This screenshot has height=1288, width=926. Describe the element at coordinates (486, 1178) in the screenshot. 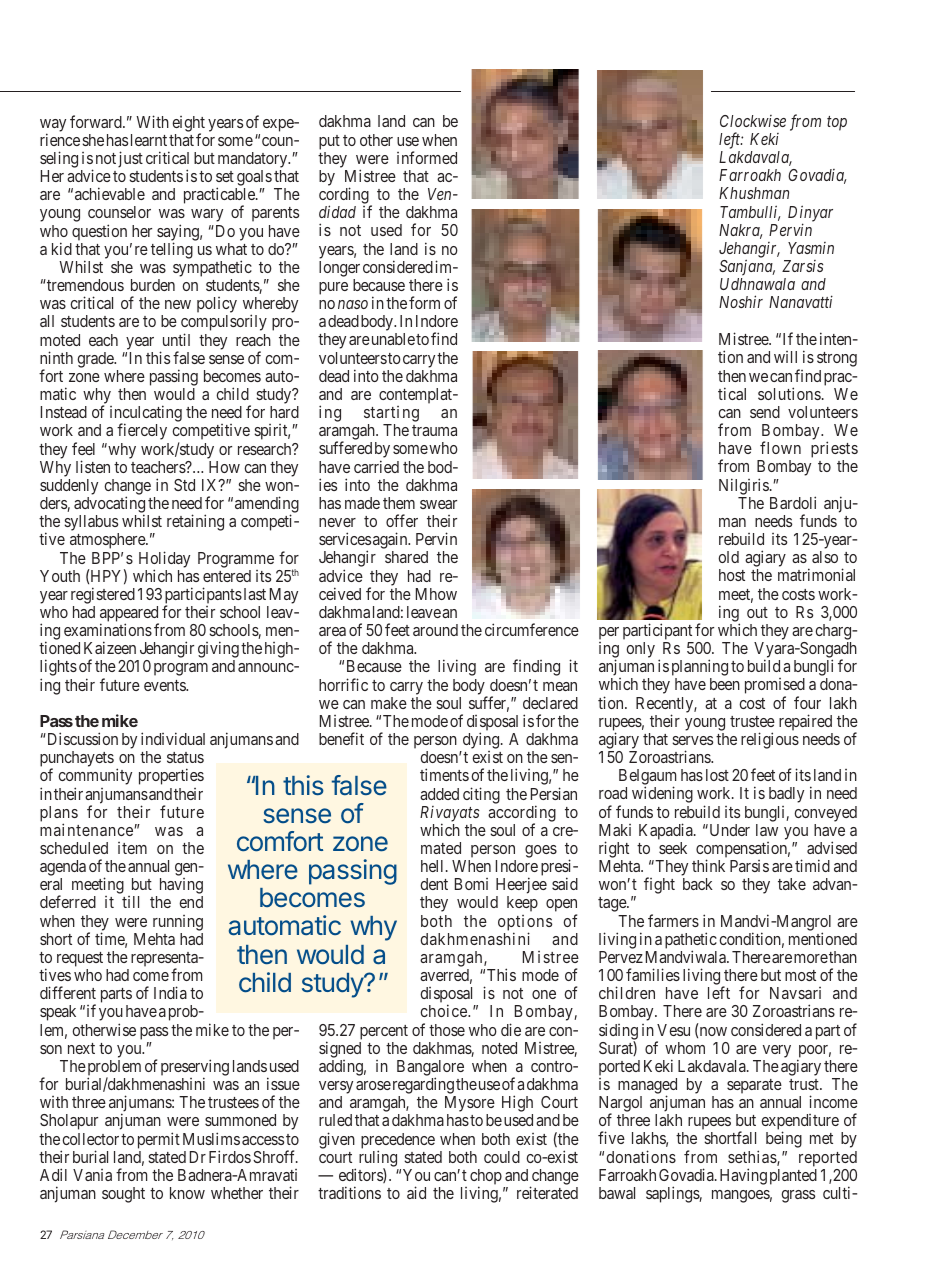

I see `chop` at that location.
